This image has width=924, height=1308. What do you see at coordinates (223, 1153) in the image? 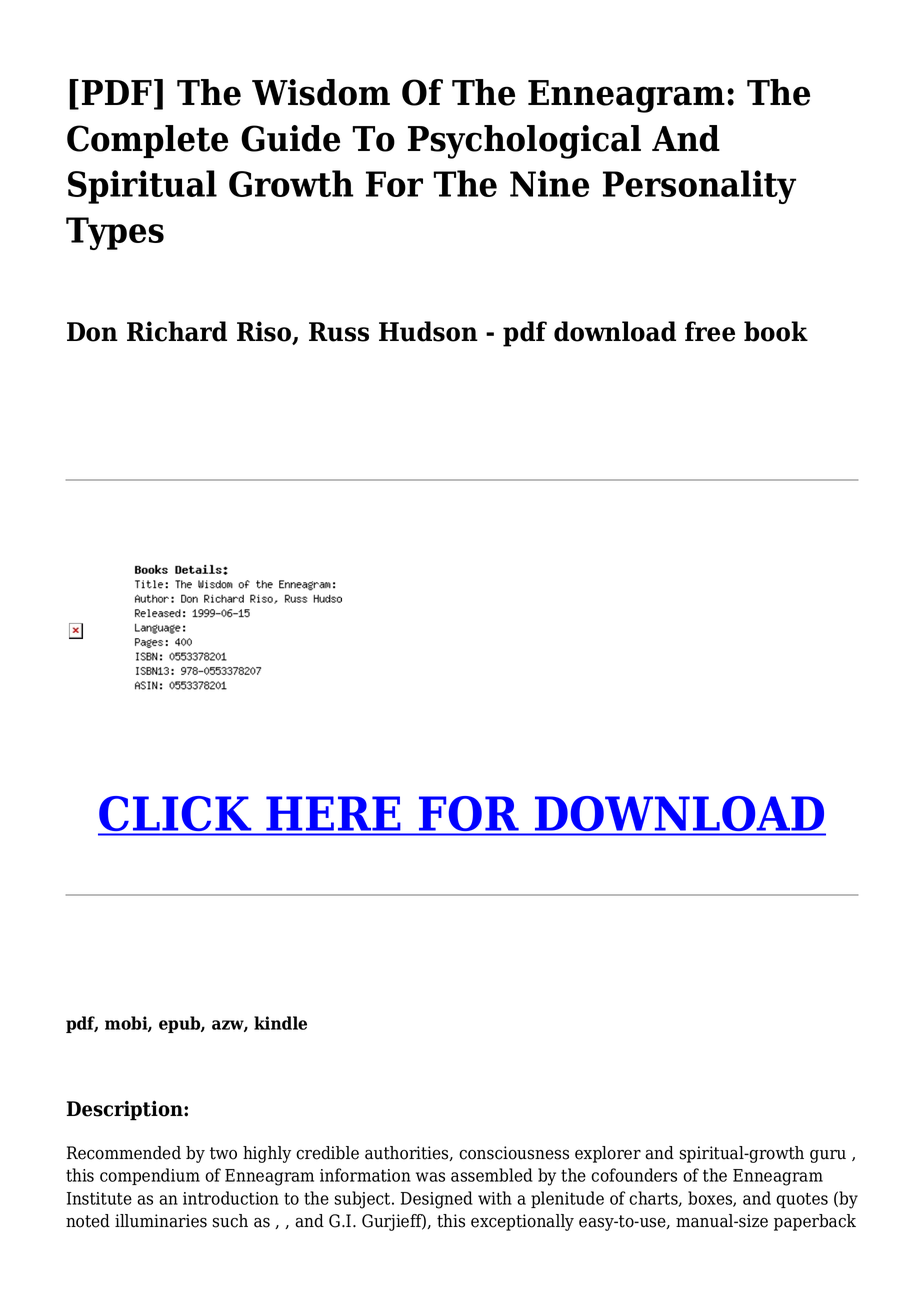
I see `two` at bounding box center [223, 1153].
